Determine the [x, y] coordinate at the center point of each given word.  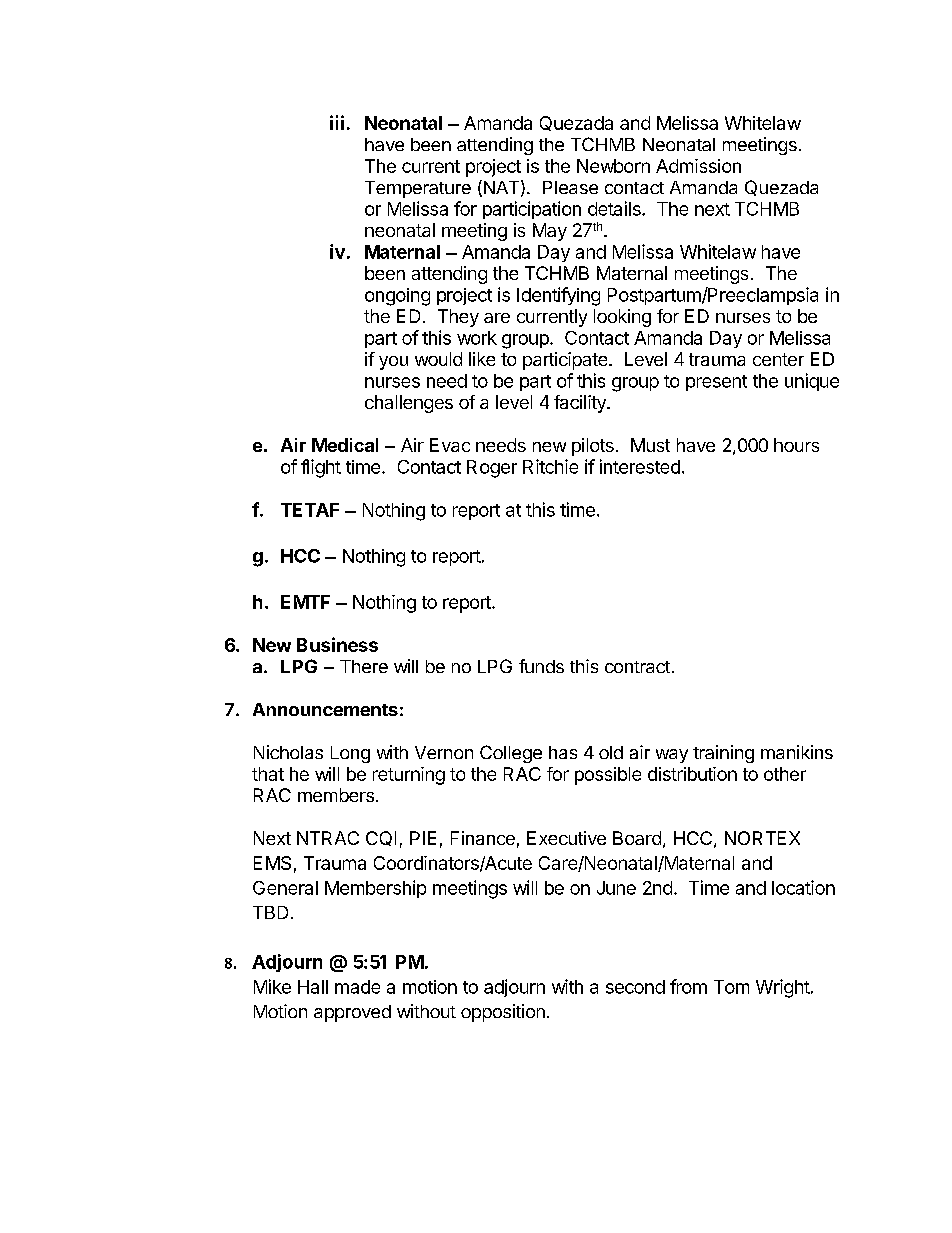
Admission [698, 166]
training [723, 754]
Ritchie [550, 466]
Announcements [325, 709]
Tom [731, 987]
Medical [345, 445]
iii [337, 122]
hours [796, 445]
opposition [503, 1013]
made [357, 987]
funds [541, 666]
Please [570, 187]
